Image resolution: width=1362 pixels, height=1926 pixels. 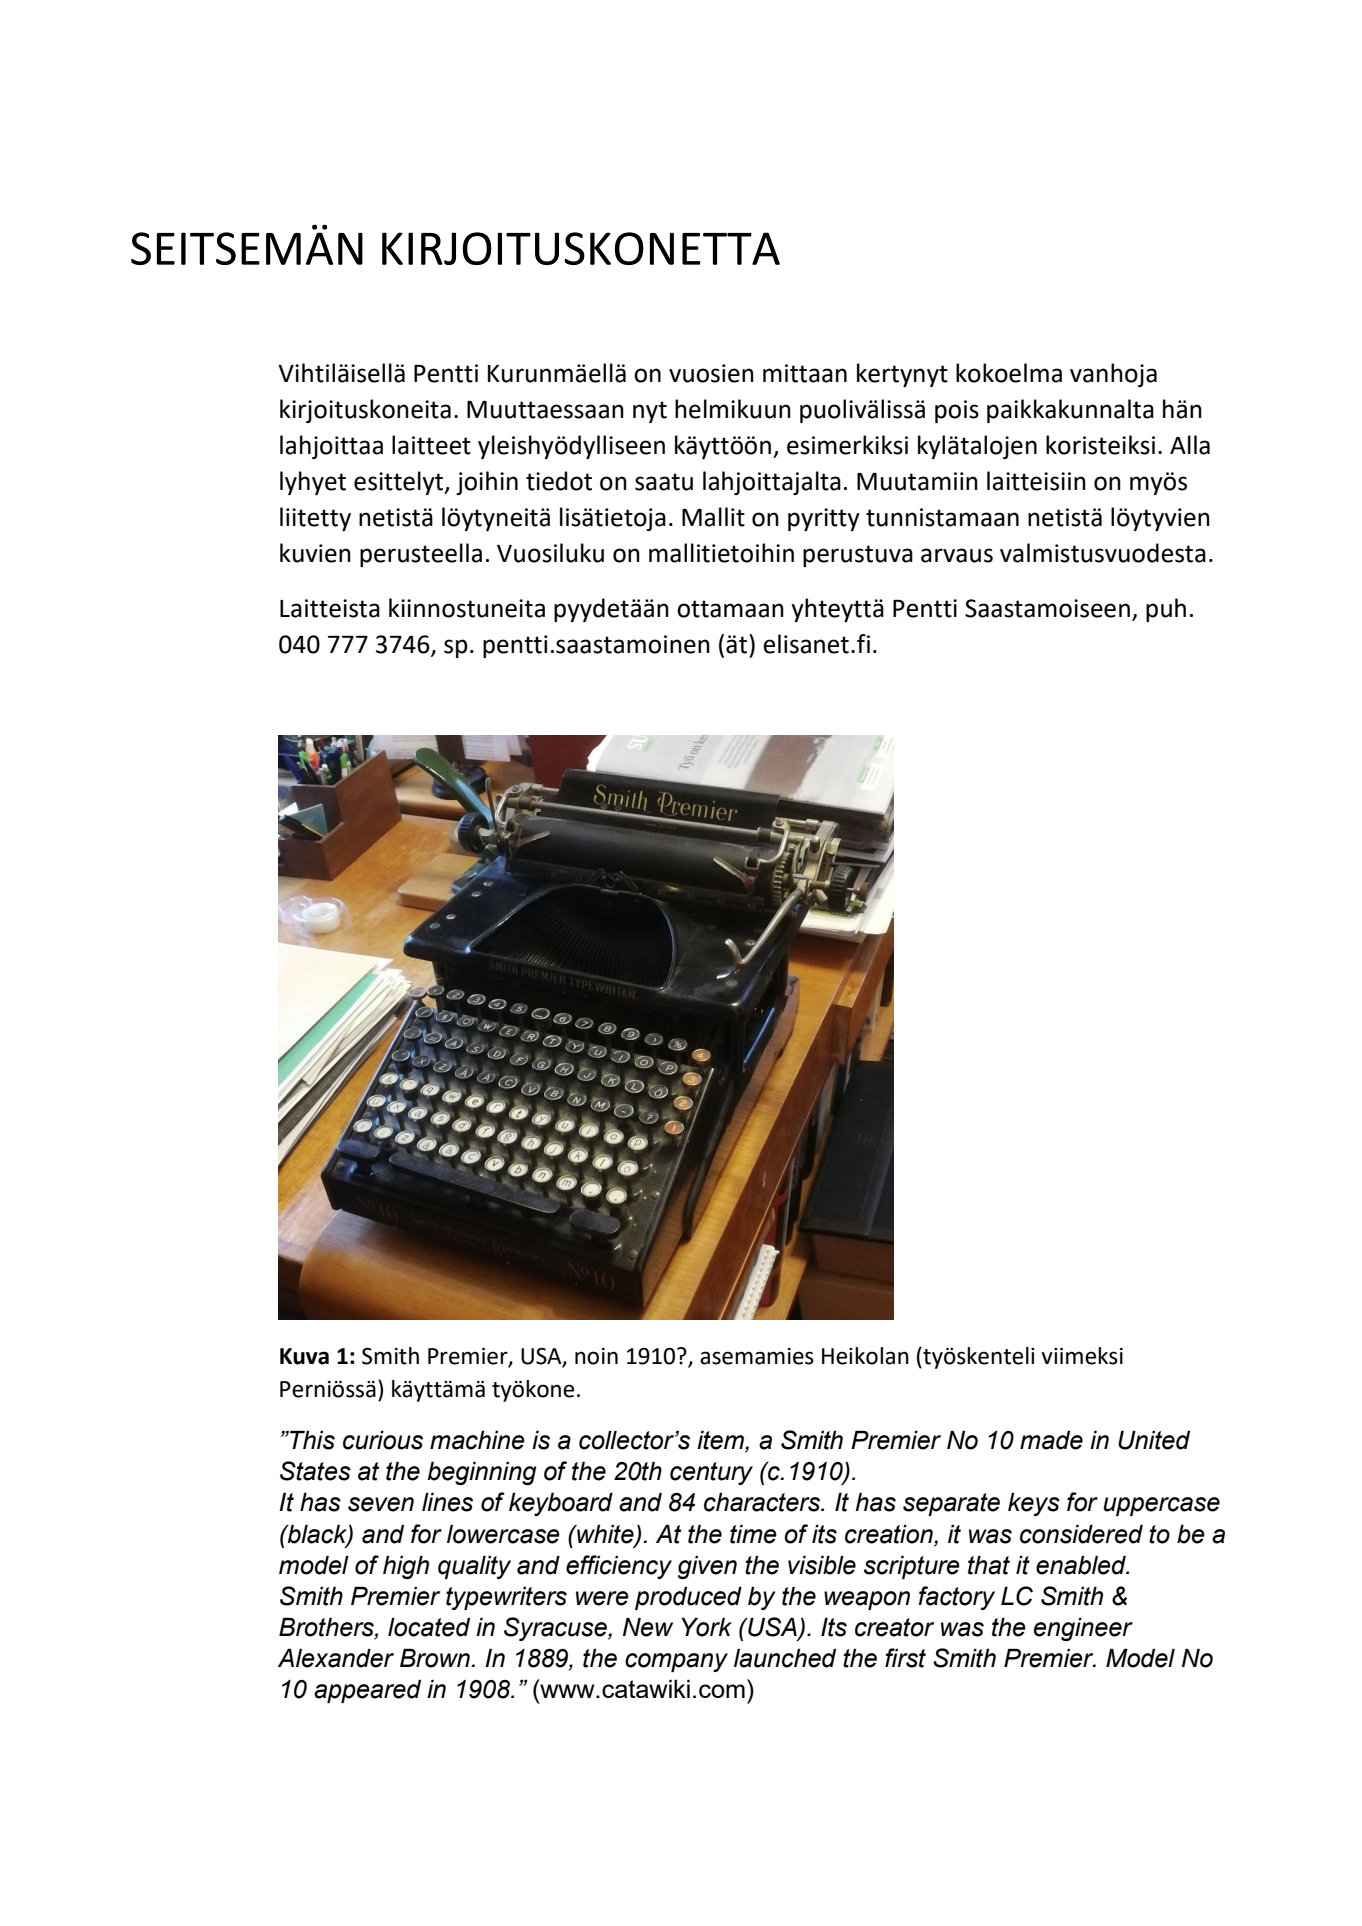 What do you see at coordinates (785, 1658) in the page?
I see `launched` at bounding box center [785, 1658].
